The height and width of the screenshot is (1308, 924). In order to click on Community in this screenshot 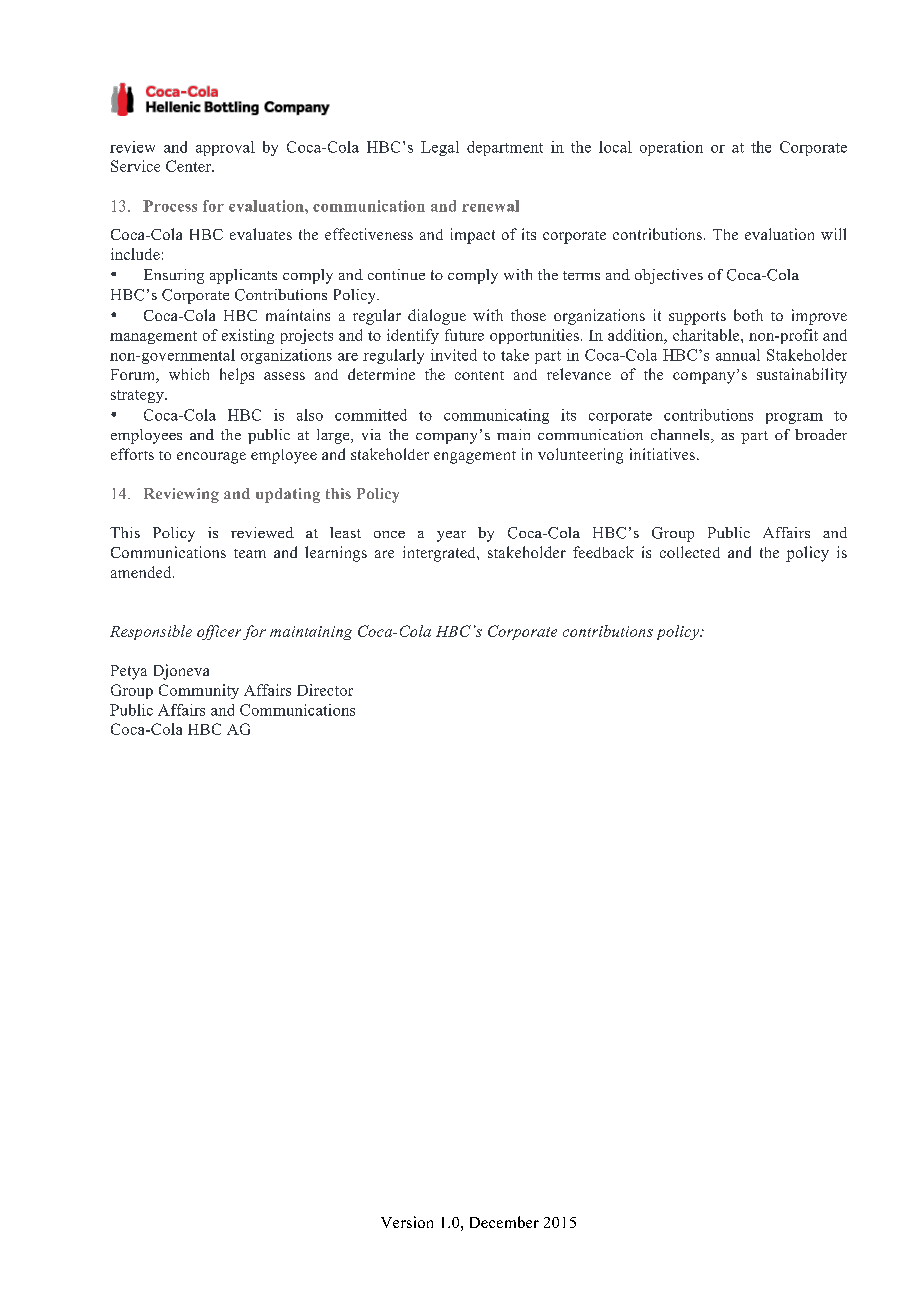, I will do `click(199, 691)`.
